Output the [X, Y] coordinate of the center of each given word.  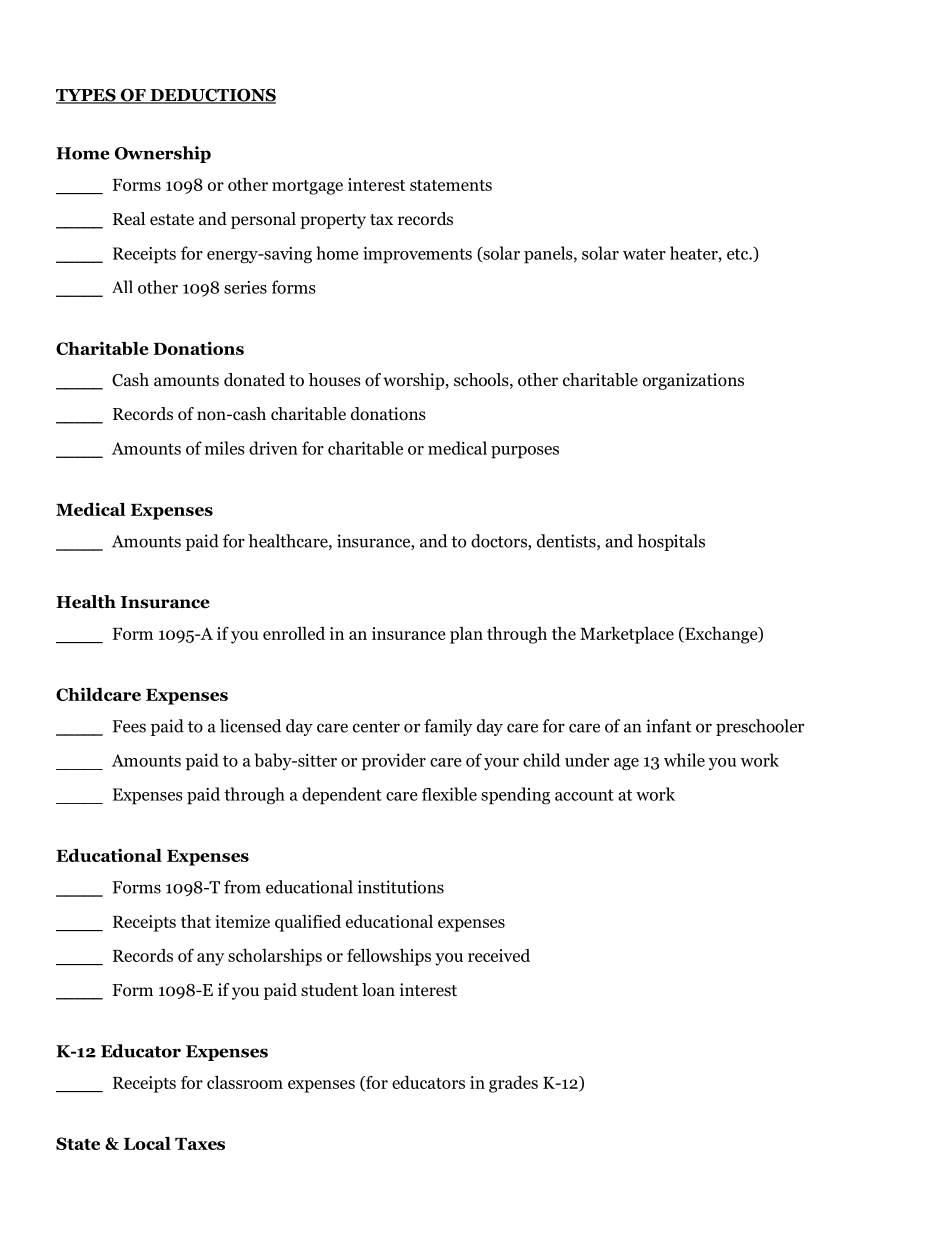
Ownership [163, 154]
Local [147, 1143]
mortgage [307, 187]
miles [225, 448]
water [644, 254]
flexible [449, 794]
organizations [693, 381]
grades [513, 1084]
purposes [525, 452]
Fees [129, 726]
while [684, 760]
